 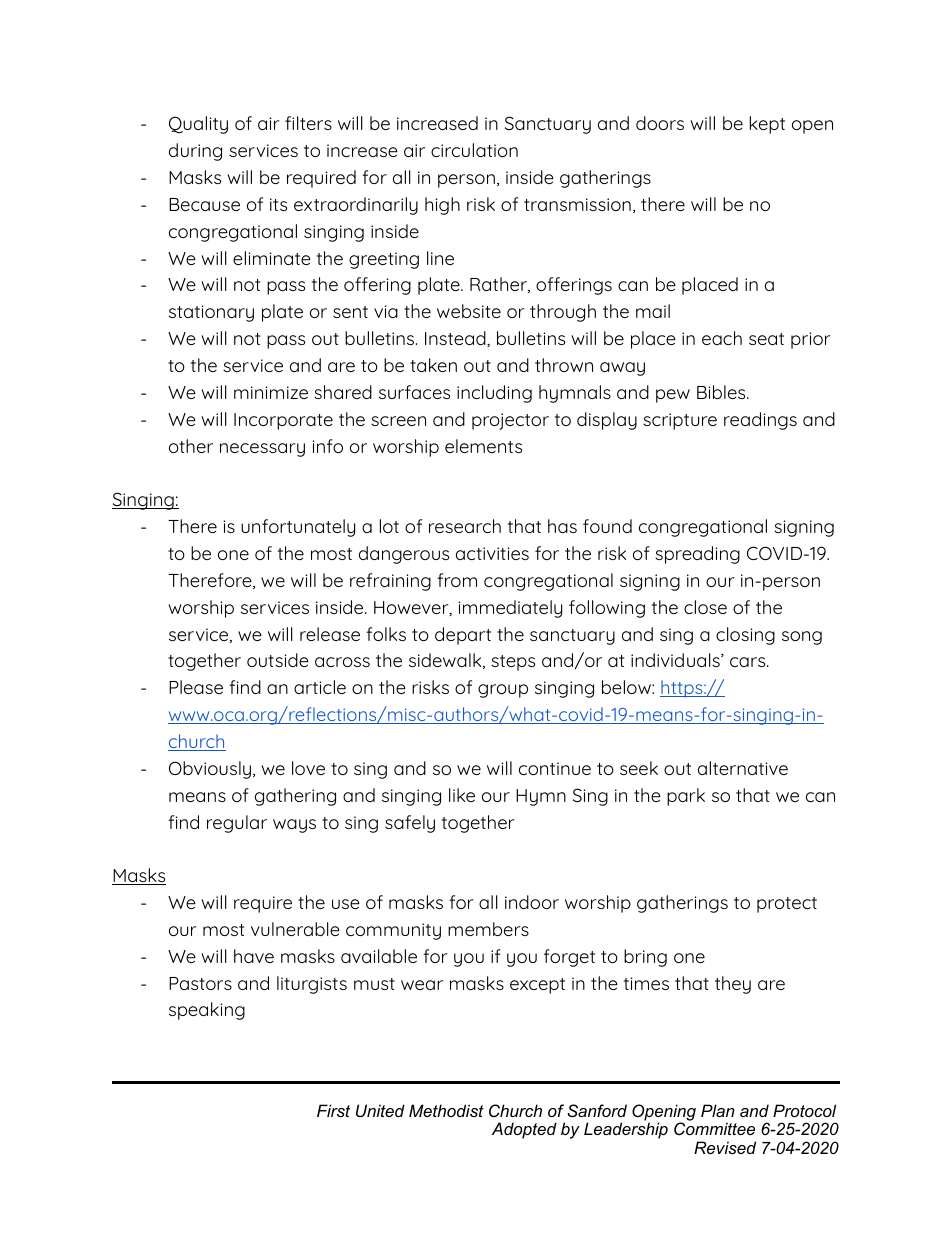 What do you see at coordinates (492, 553) in the image?
I see `activities` at bounding box center [492, 553].
